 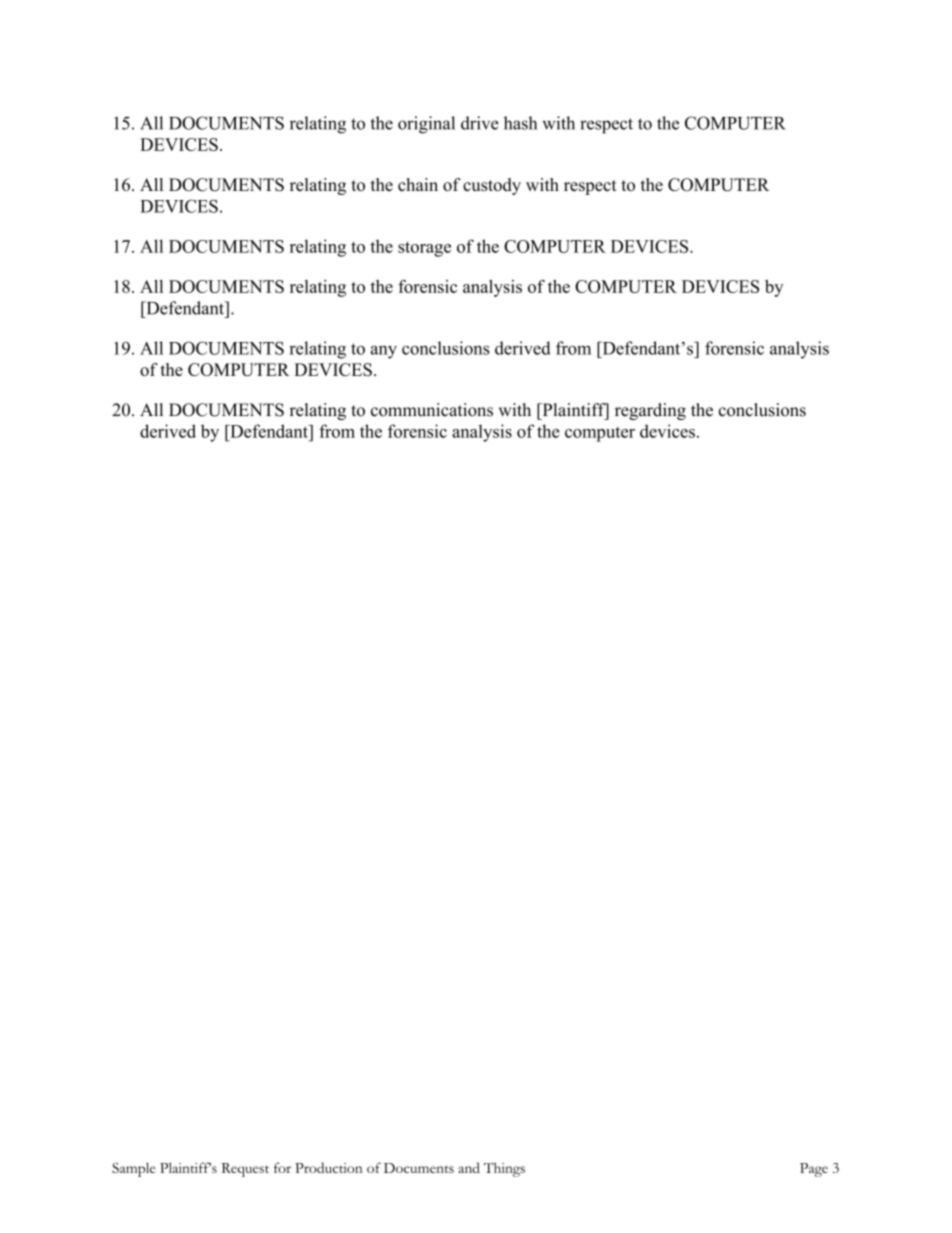 What do you see at coordinates (814, 1170) in the screenshot?
I see `Page` at bounding box center [814, 1170].
